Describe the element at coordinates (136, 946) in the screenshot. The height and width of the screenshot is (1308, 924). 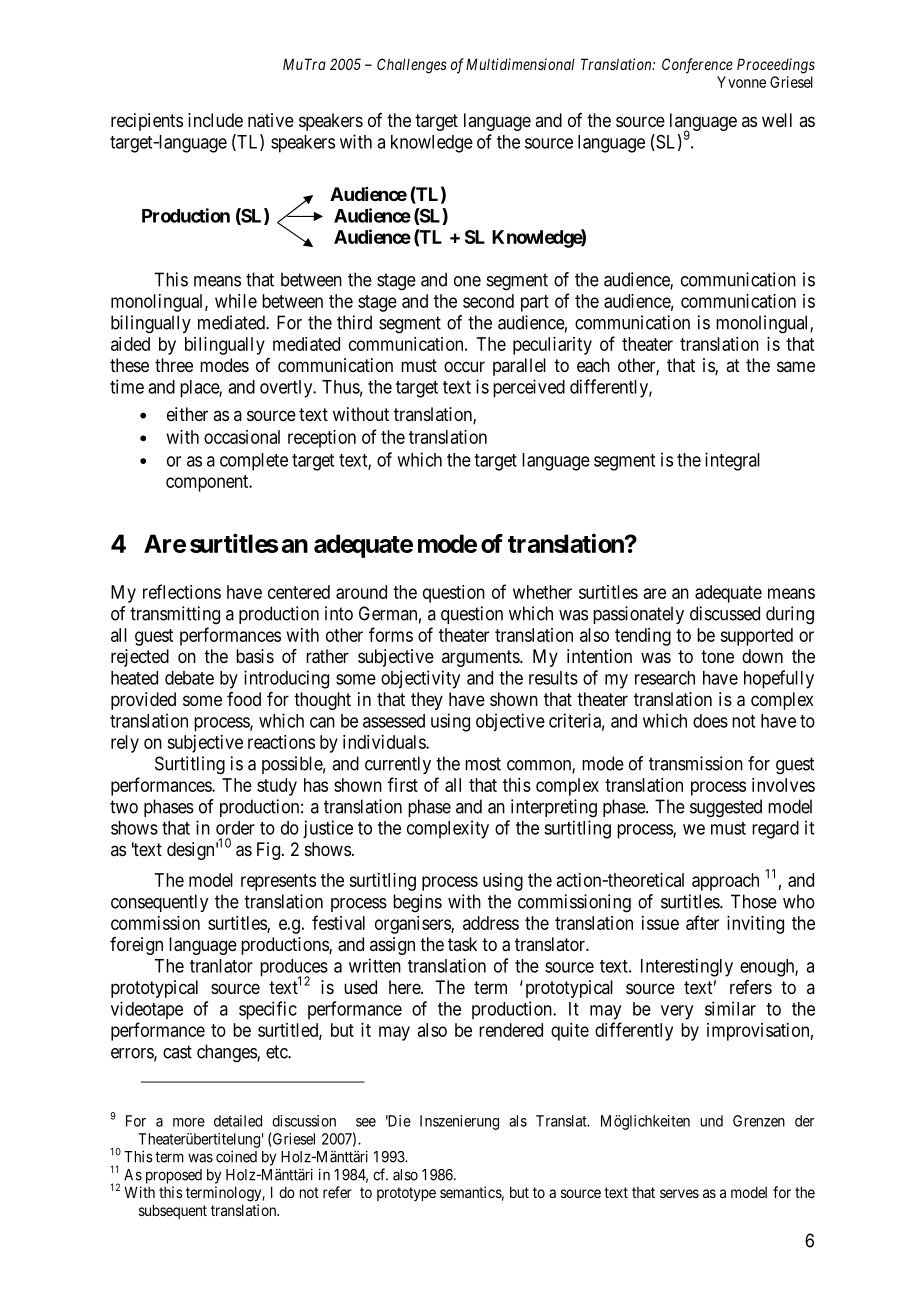
I see `foreign` at that location.
